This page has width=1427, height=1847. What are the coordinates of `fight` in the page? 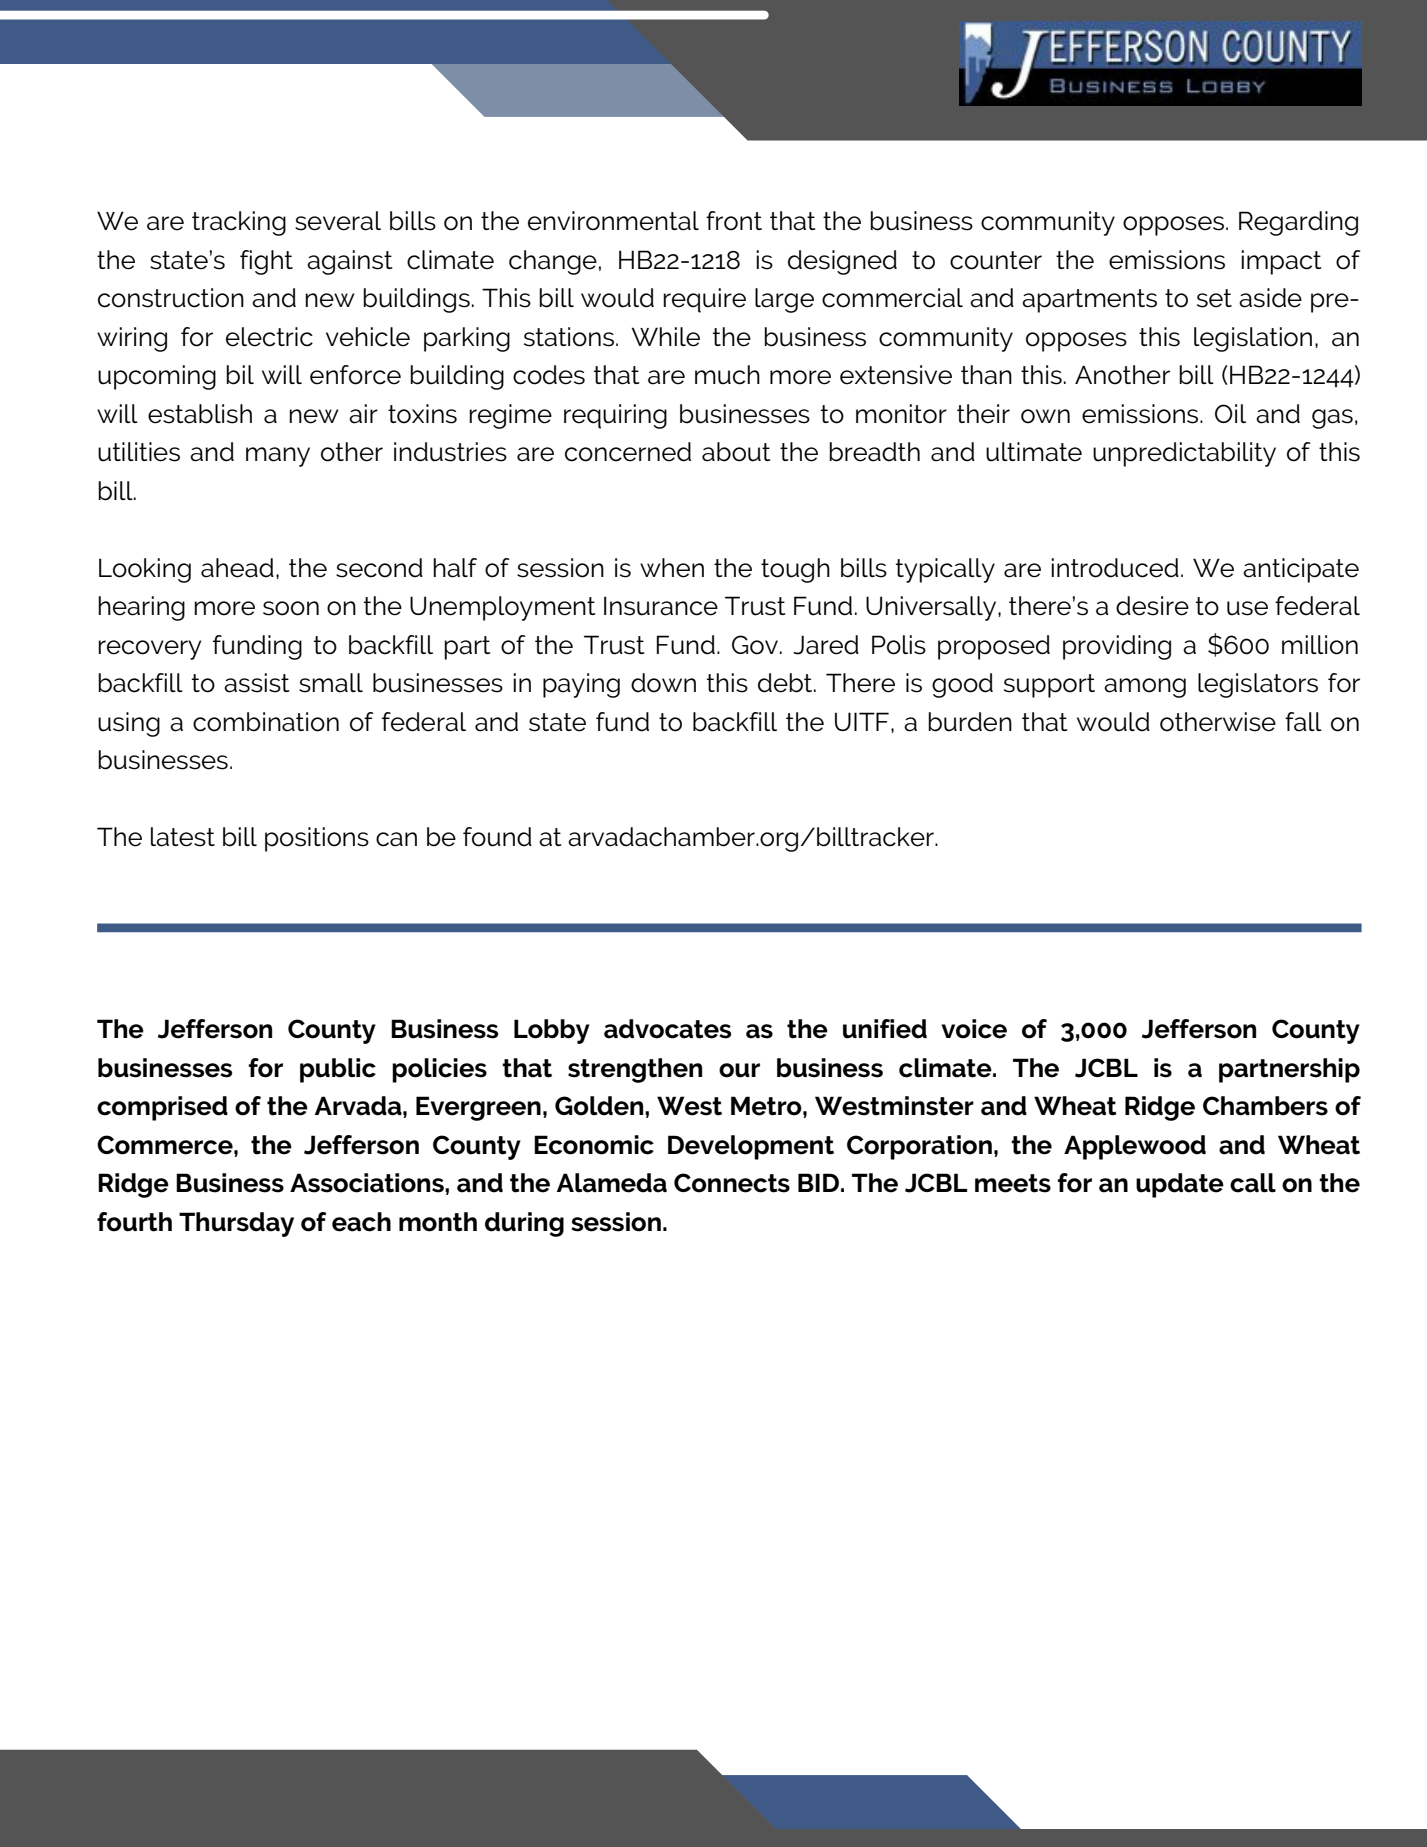 It's located at (266, 262).
